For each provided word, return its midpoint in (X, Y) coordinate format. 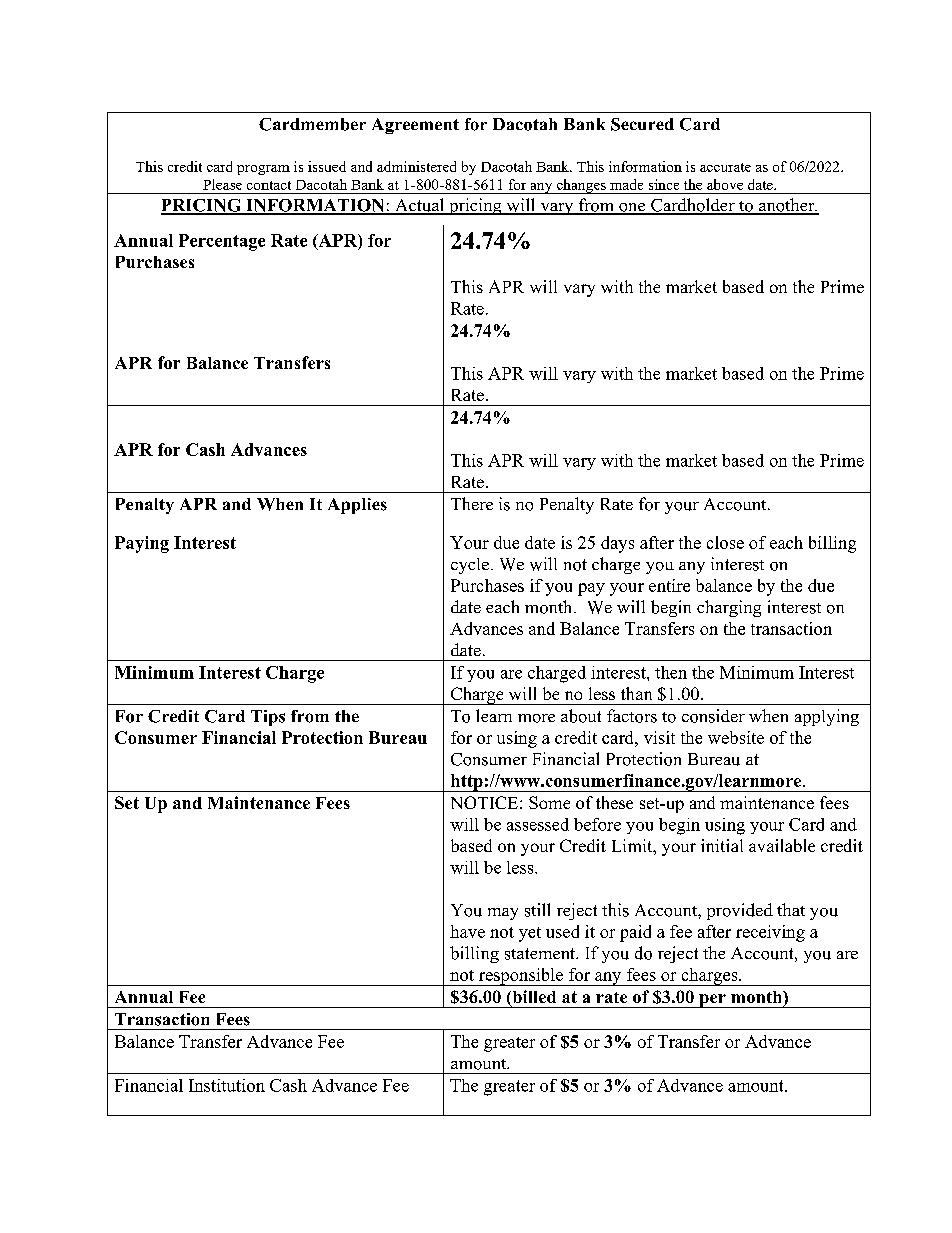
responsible (521, 977)
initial (722, 845)
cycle (470, 566)
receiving (770, 933)
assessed (538, 824)
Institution (227, 1085)
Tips (268, 718)
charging (729, 608)
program (263, 170)
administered (416, 166)
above (725, 184)
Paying (142, 544)
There (472, 503)
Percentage (222, 242)
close (725, 542)
